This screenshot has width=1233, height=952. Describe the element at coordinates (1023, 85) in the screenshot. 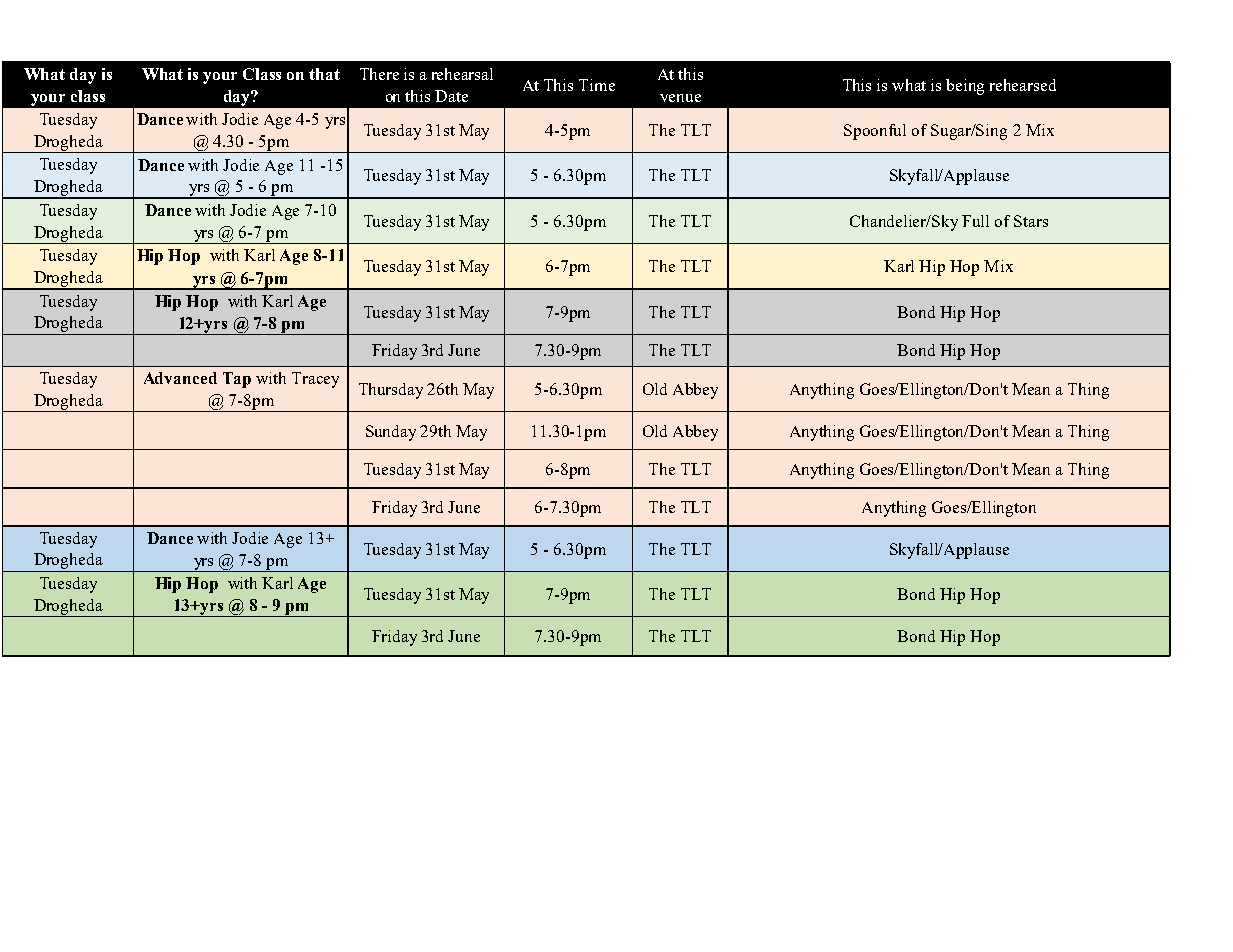

I see `rehearsed` at that location.
